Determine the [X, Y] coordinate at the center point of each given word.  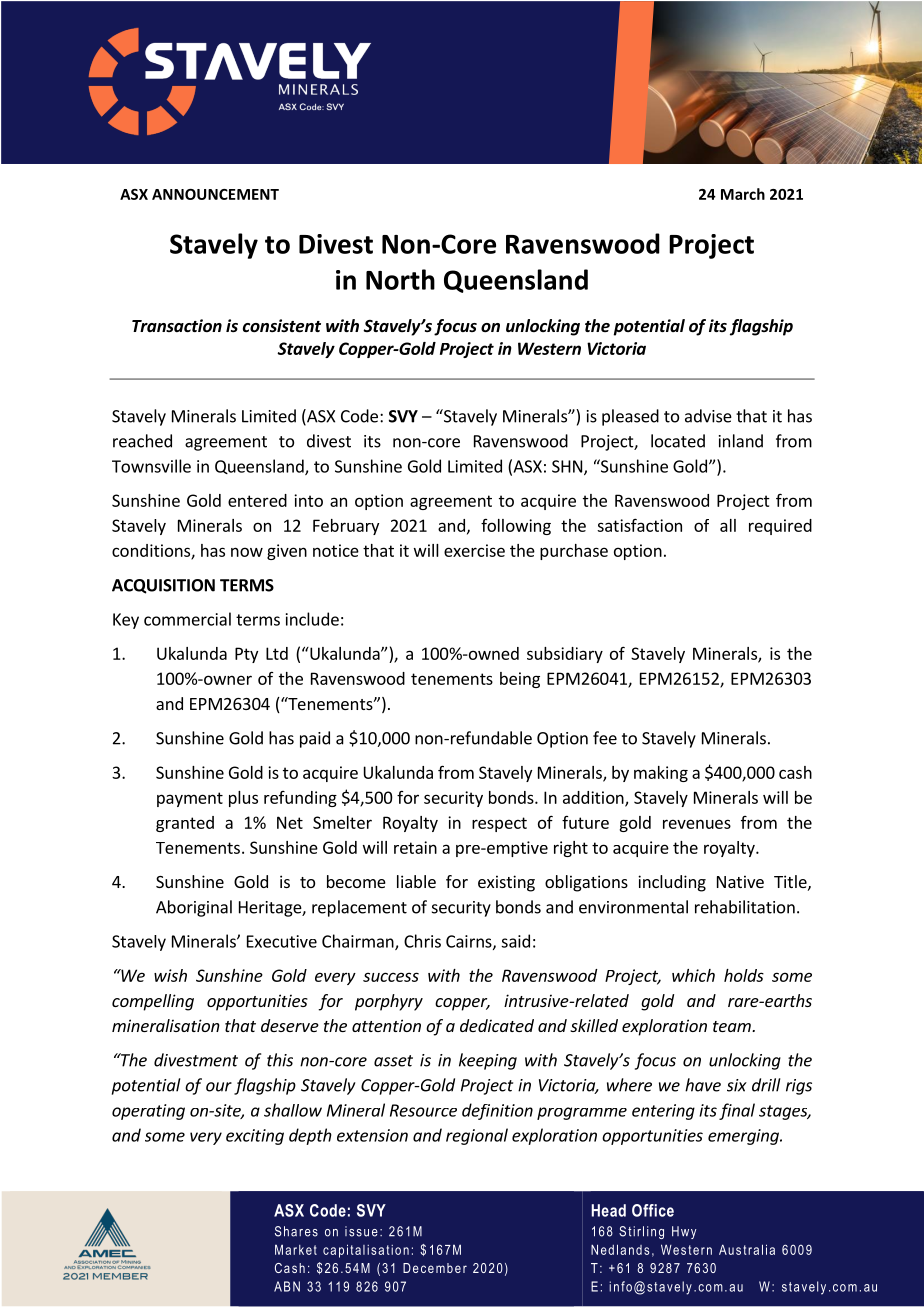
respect [499, 824]
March [743, 194]
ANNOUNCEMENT [215, 194]
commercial [187, 619]
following [516, 527]
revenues [697, 824]
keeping [488, 1061]
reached [142, 441]
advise [708, 416]
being [520, 680]
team [733, 1026]
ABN [287, 1286]
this [280, 1060]
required [780, 527]
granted [185, 824]
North [400, 279]
